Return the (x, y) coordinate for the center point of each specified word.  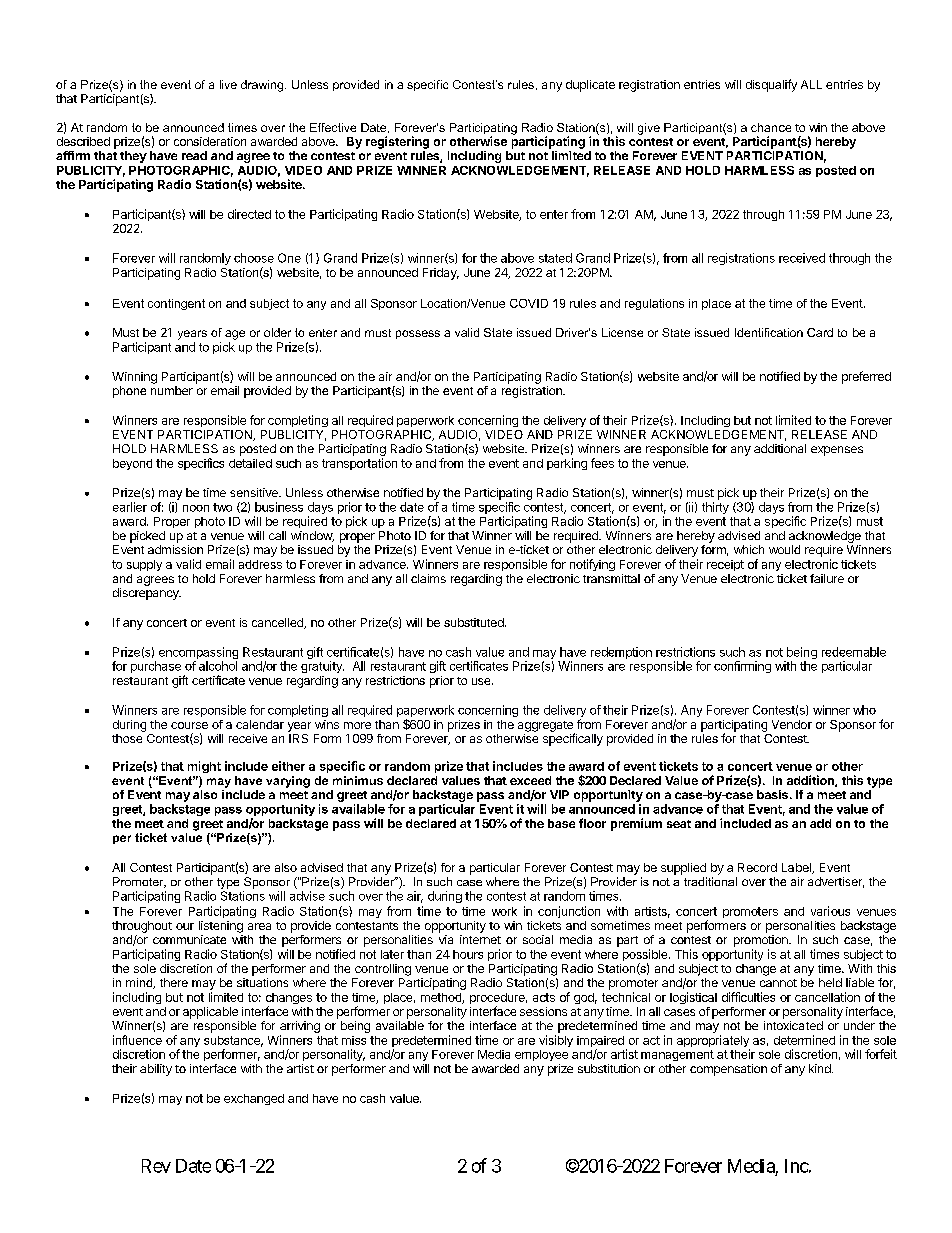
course (189, 725)
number (172, 390)
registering (397, 142)
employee (541, 1055)
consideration (210, 141)
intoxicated (793, 1025)
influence (137, 1040)
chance (771, 127)
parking (567, 464)
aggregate (546, 727)
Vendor (792, 724)
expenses (837, 451)
